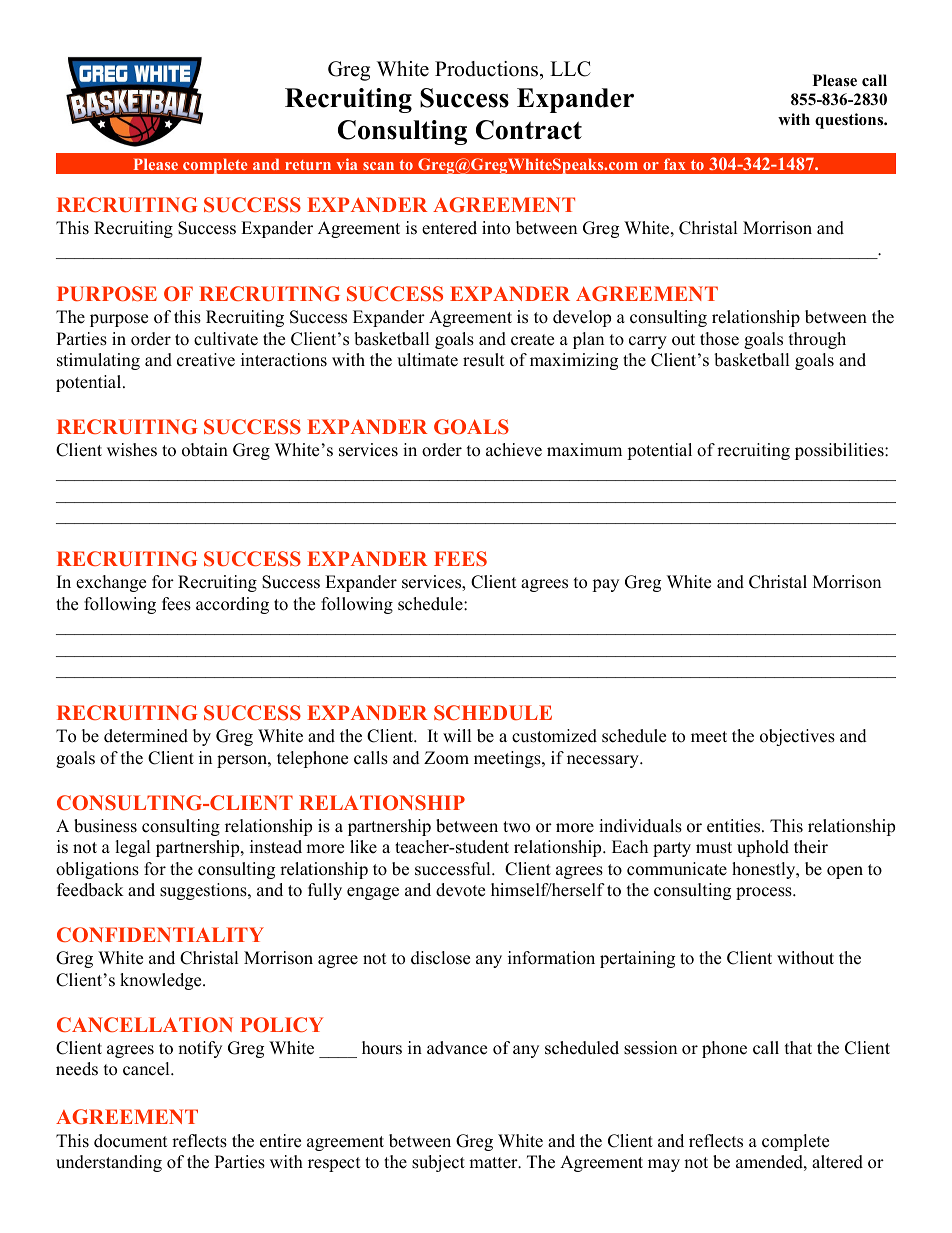 This page has height=1233, width=952. I want to click on will, so click(457, 735).
